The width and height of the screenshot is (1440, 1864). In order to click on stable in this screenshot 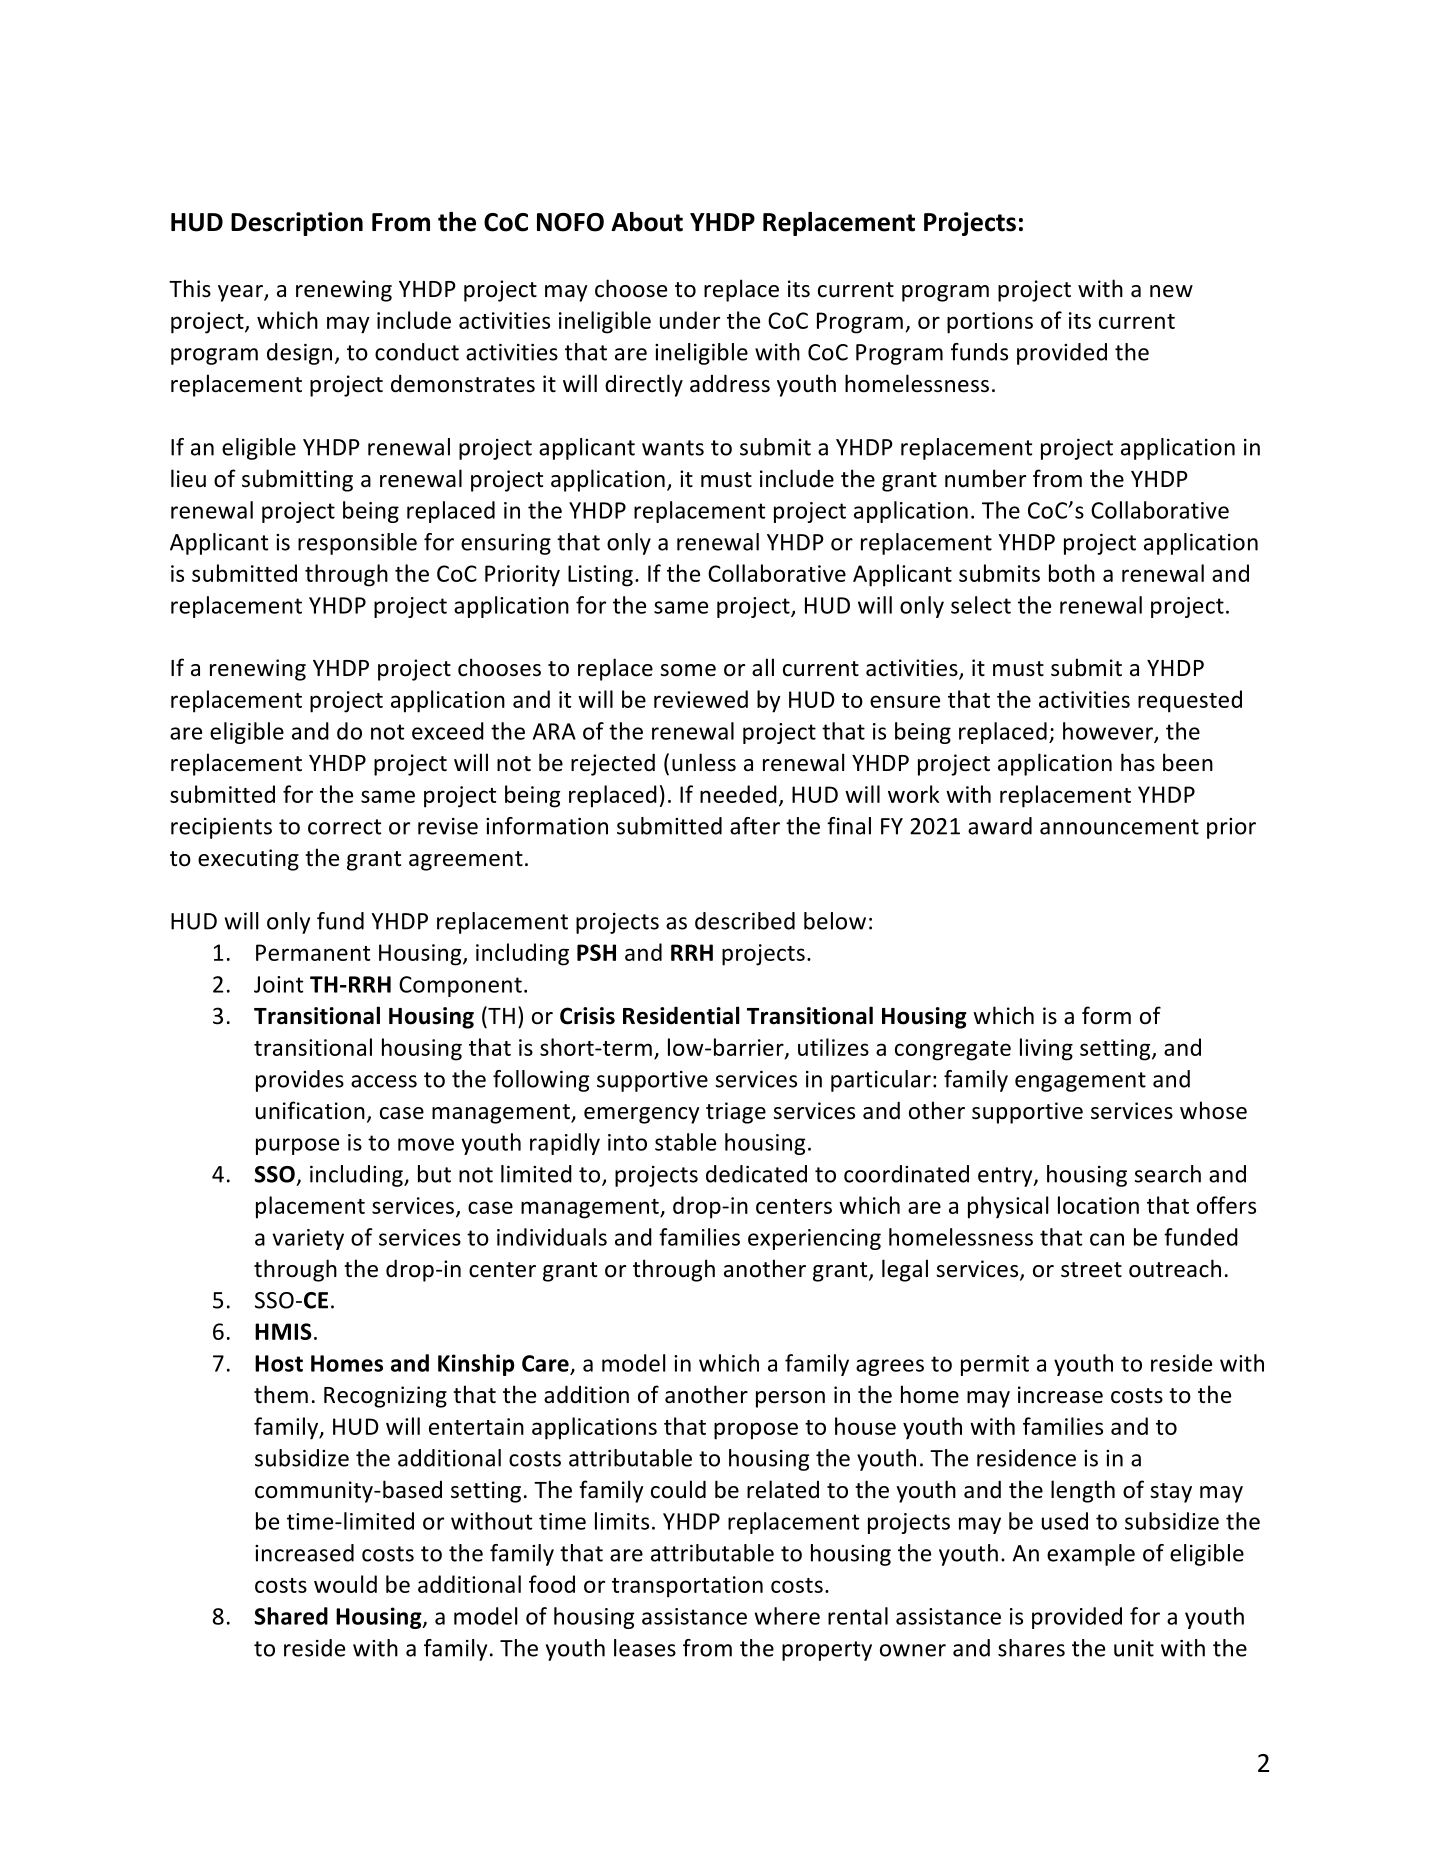, I will do `click(685, 1142)`.
